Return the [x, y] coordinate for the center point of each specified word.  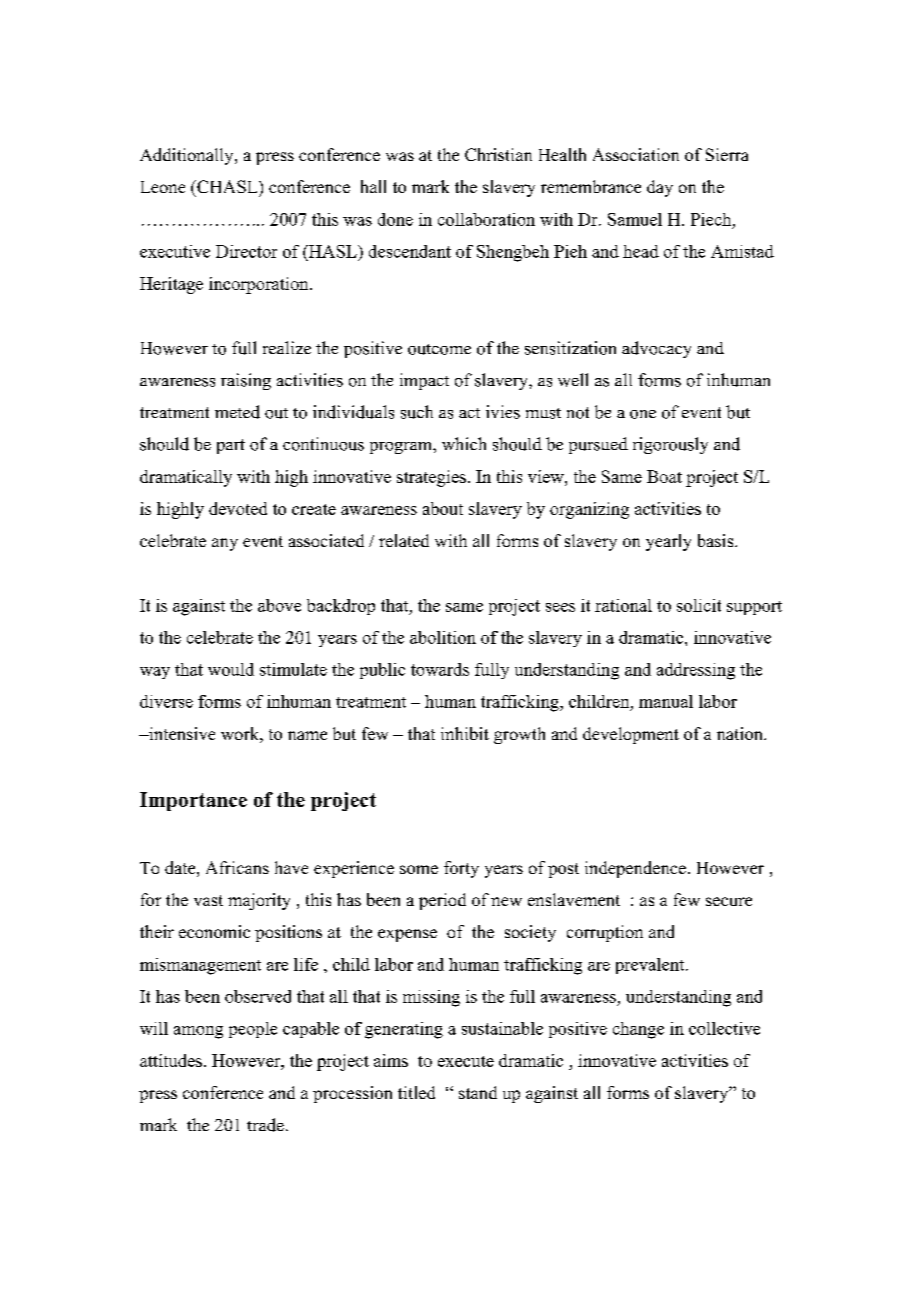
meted [237, 412]
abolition [443, 637]
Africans [237, 867]
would [231, 669]
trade [265, 1125]
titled [416, 1092]
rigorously [670, 445]
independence [635, 869]
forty [461, 869]
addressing [696, 671]
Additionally [188, 156]
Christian [498, 154]
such [417, 412]
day [660, 188]
